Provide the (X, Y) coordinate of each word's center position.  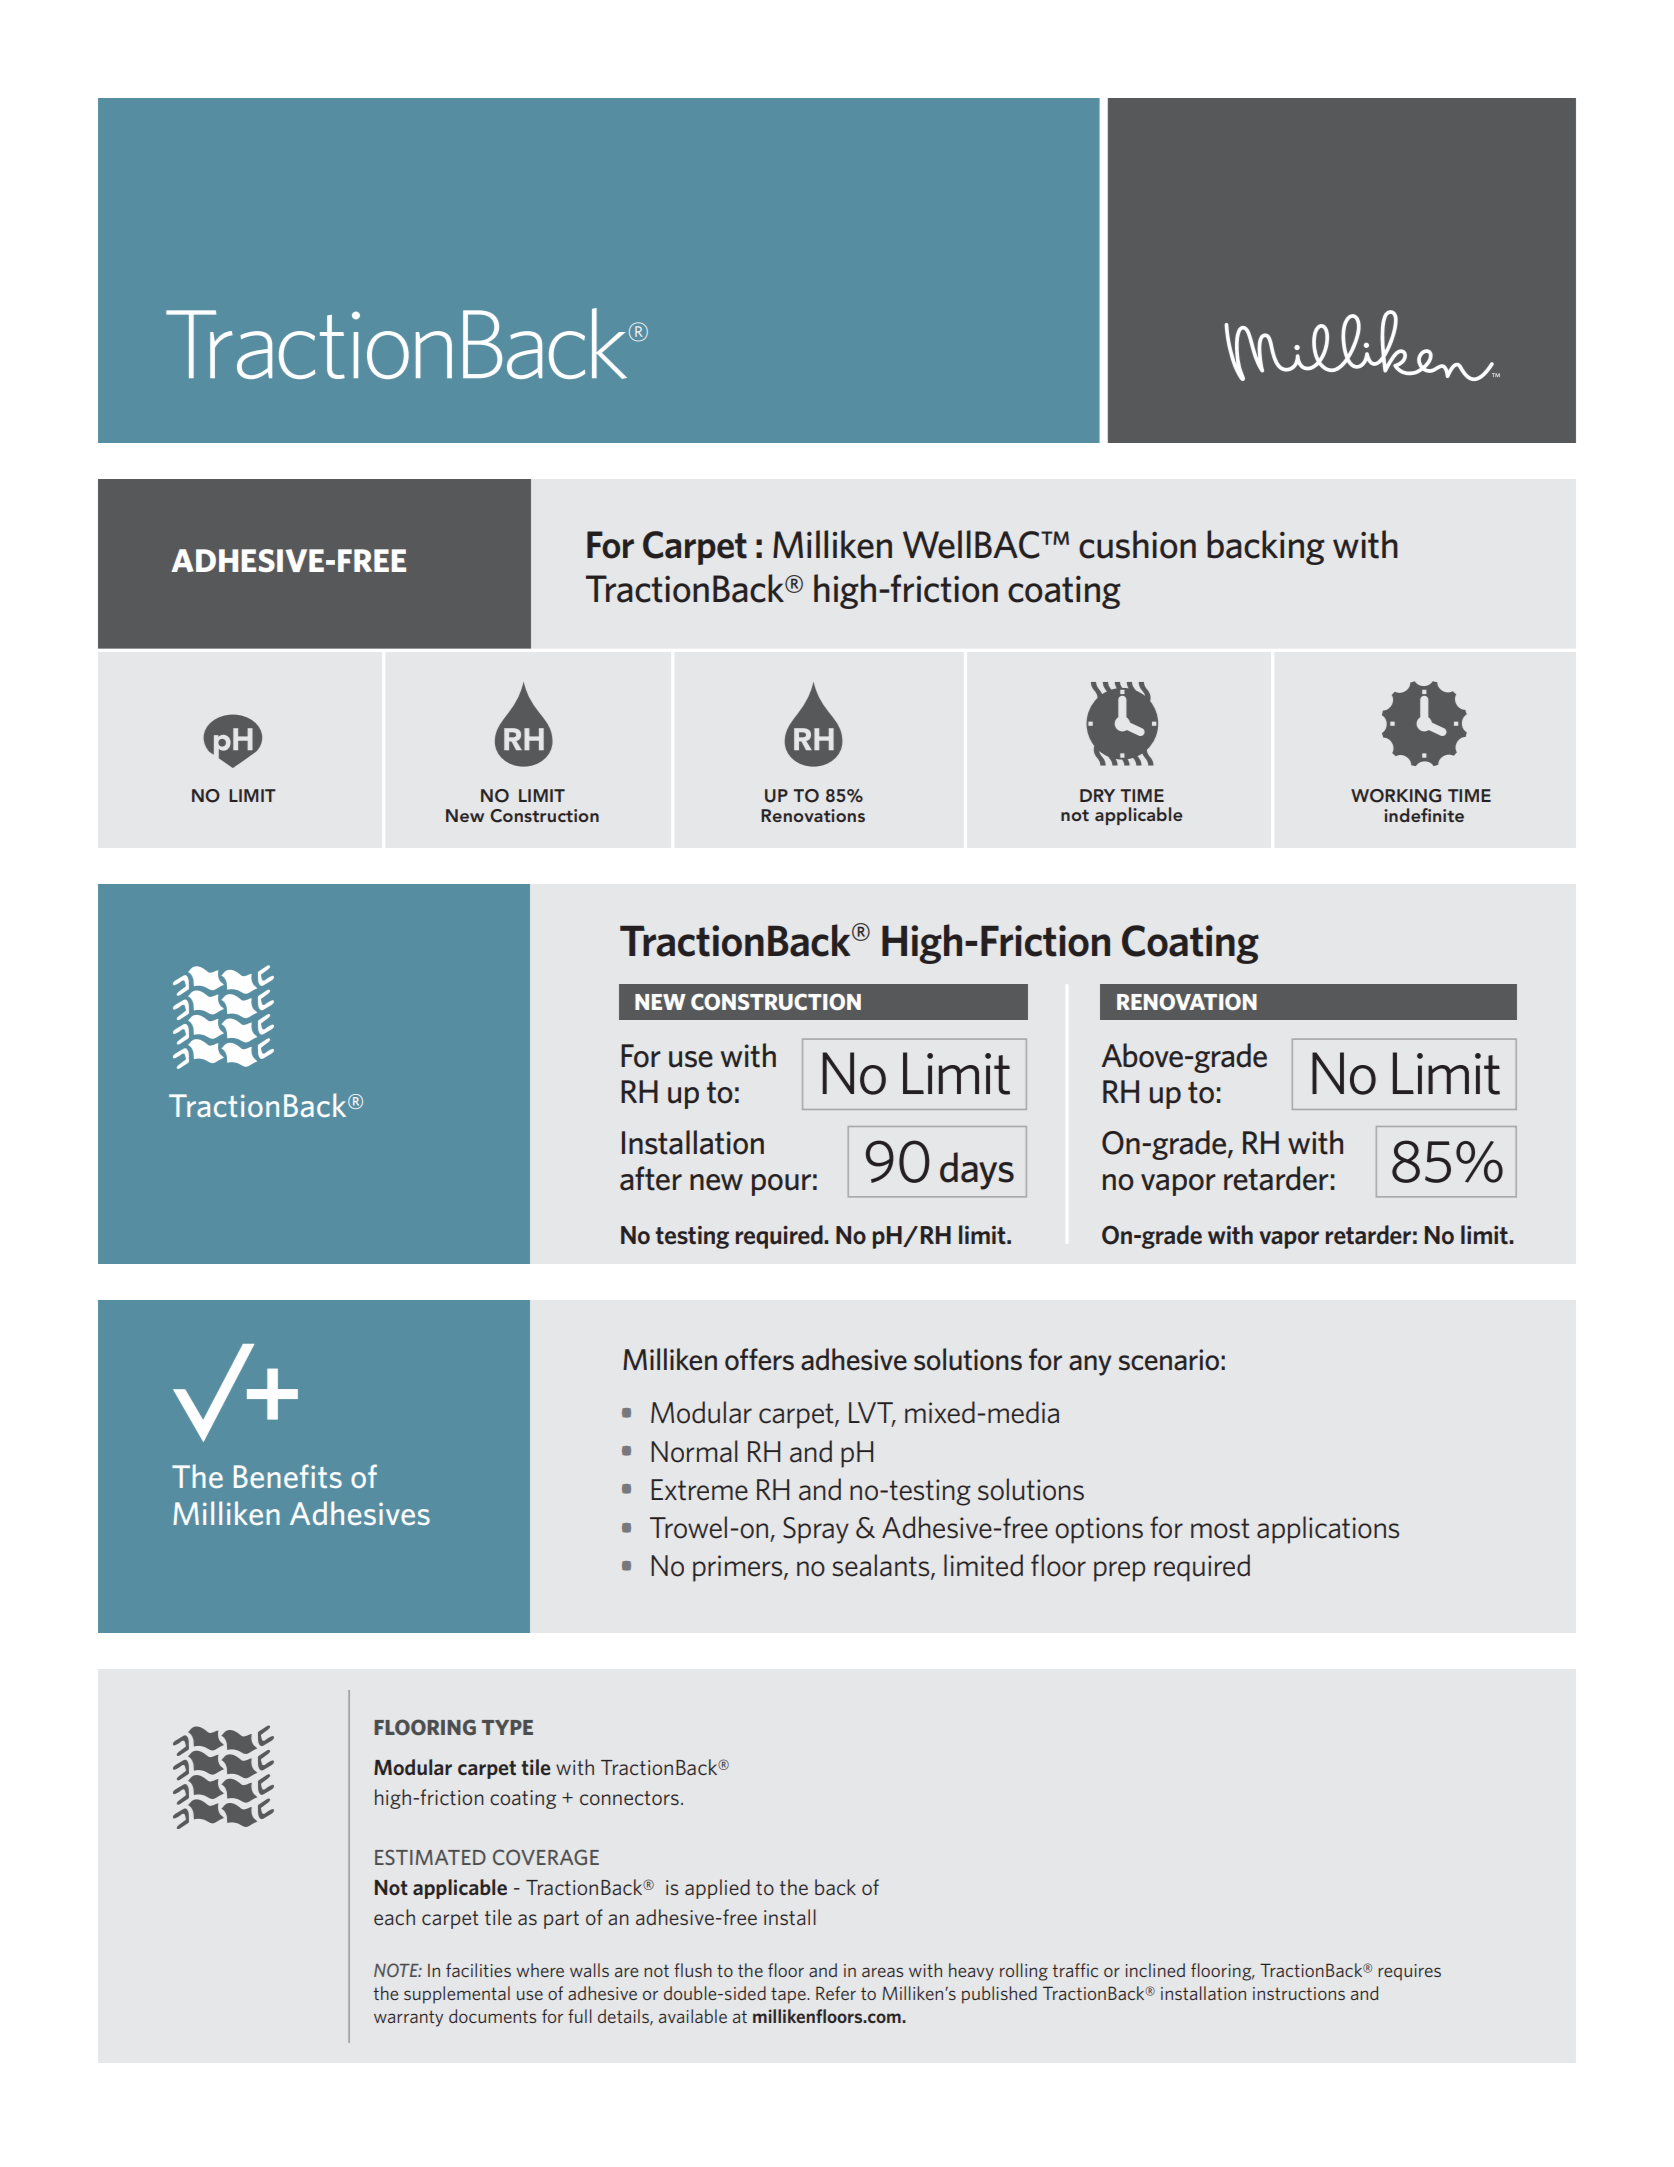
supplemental (457, 1995)
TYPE (507, 1727)
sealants (882, 1566)
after (651, 1178)
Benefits (288, 1476)
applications (1328, 1530)
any (1090, 1365)
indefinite (1424, 815)
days (977, 1171)
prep (1119, 1571)
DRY (1097, 795)
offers (759, 1359)
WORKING (1396, 796)
